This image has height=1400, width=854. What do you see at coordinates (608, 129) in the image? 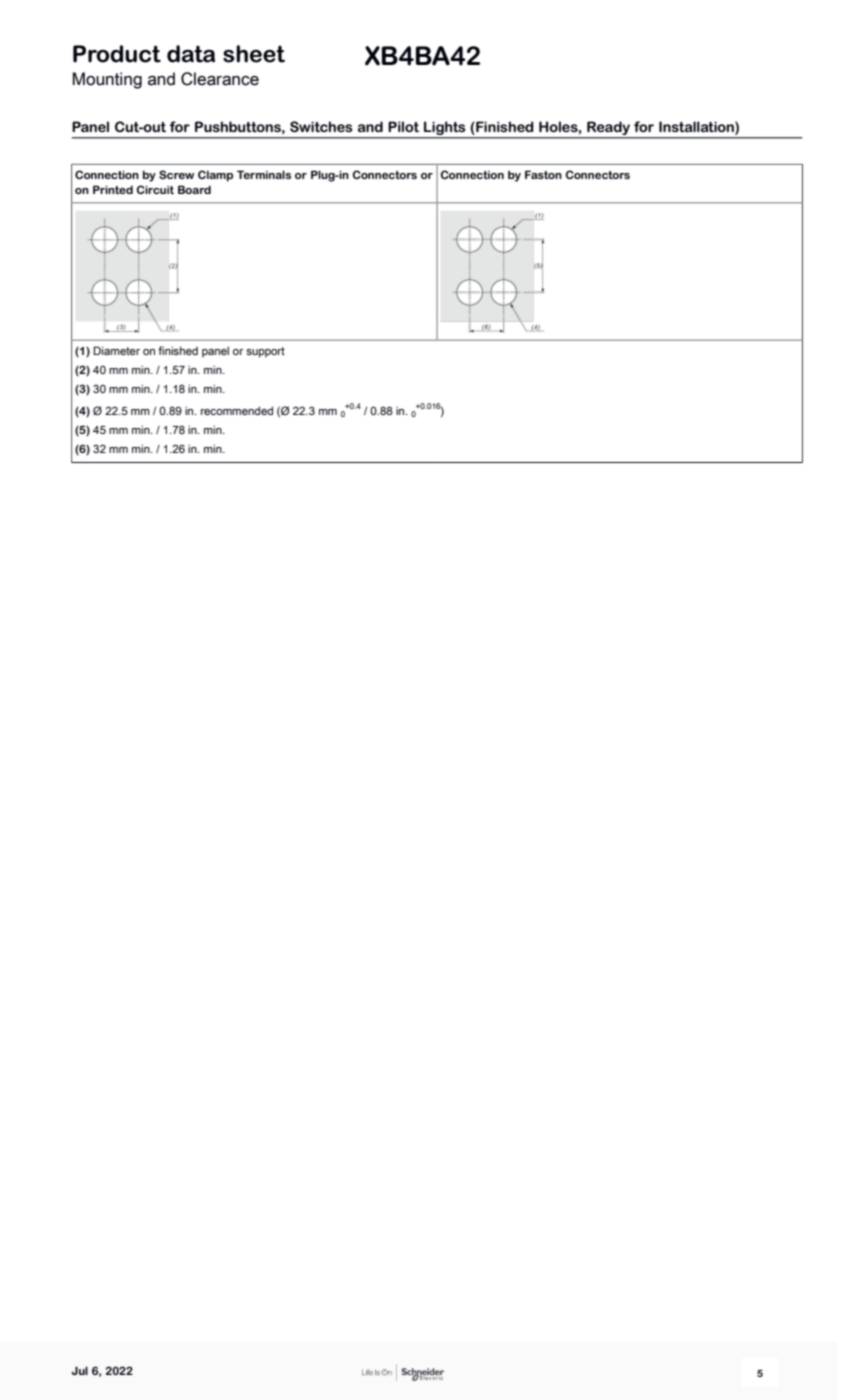
I see `Ready` at bounding box center [608, 129].
